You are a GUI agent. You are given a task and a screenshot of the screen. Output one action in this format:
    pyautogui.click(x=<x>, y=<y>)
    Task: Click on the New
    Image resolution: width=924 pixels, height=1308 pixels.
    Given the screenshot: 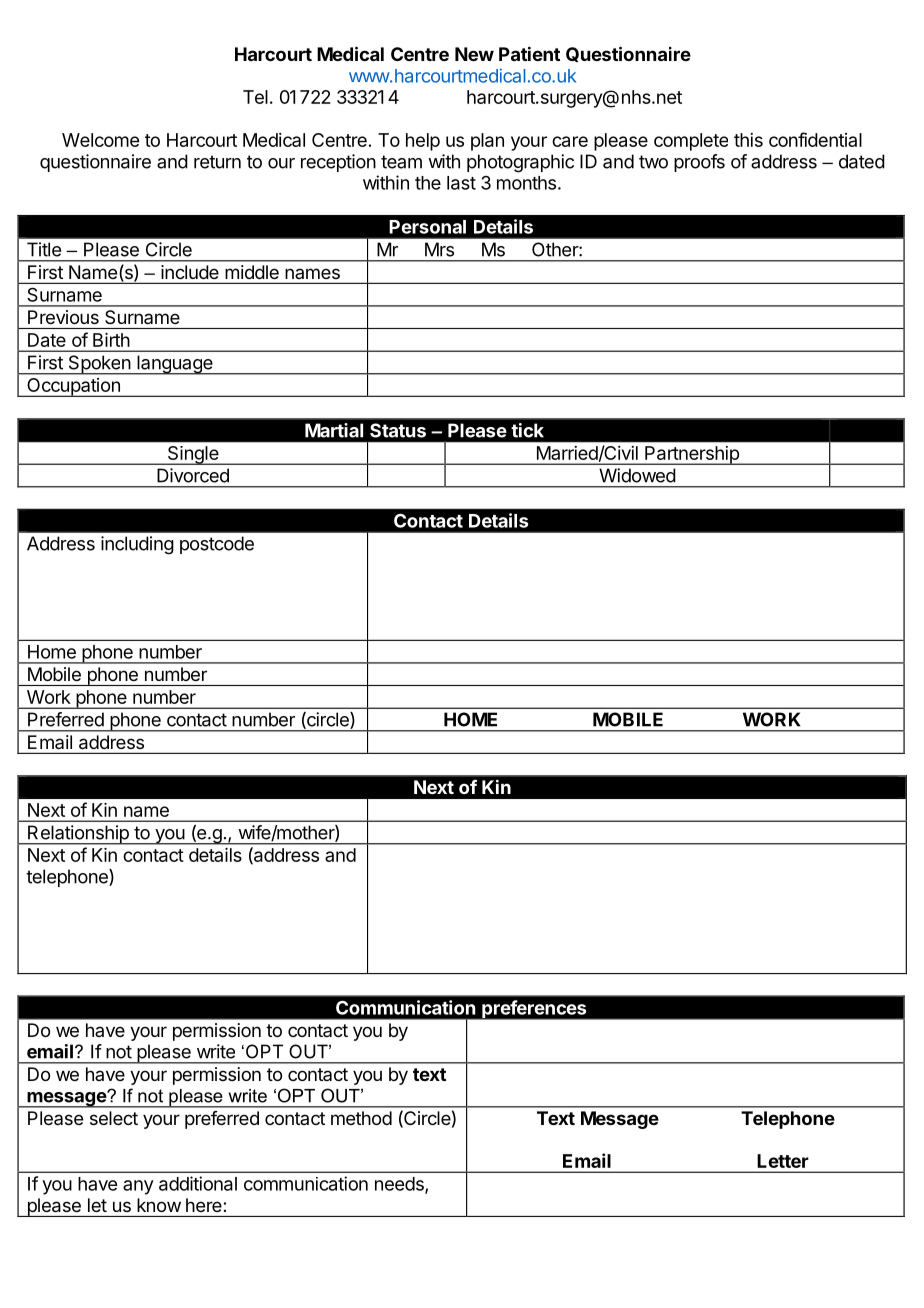 What is the action you would take?
    pyautogui.click(x=474, y=54)
